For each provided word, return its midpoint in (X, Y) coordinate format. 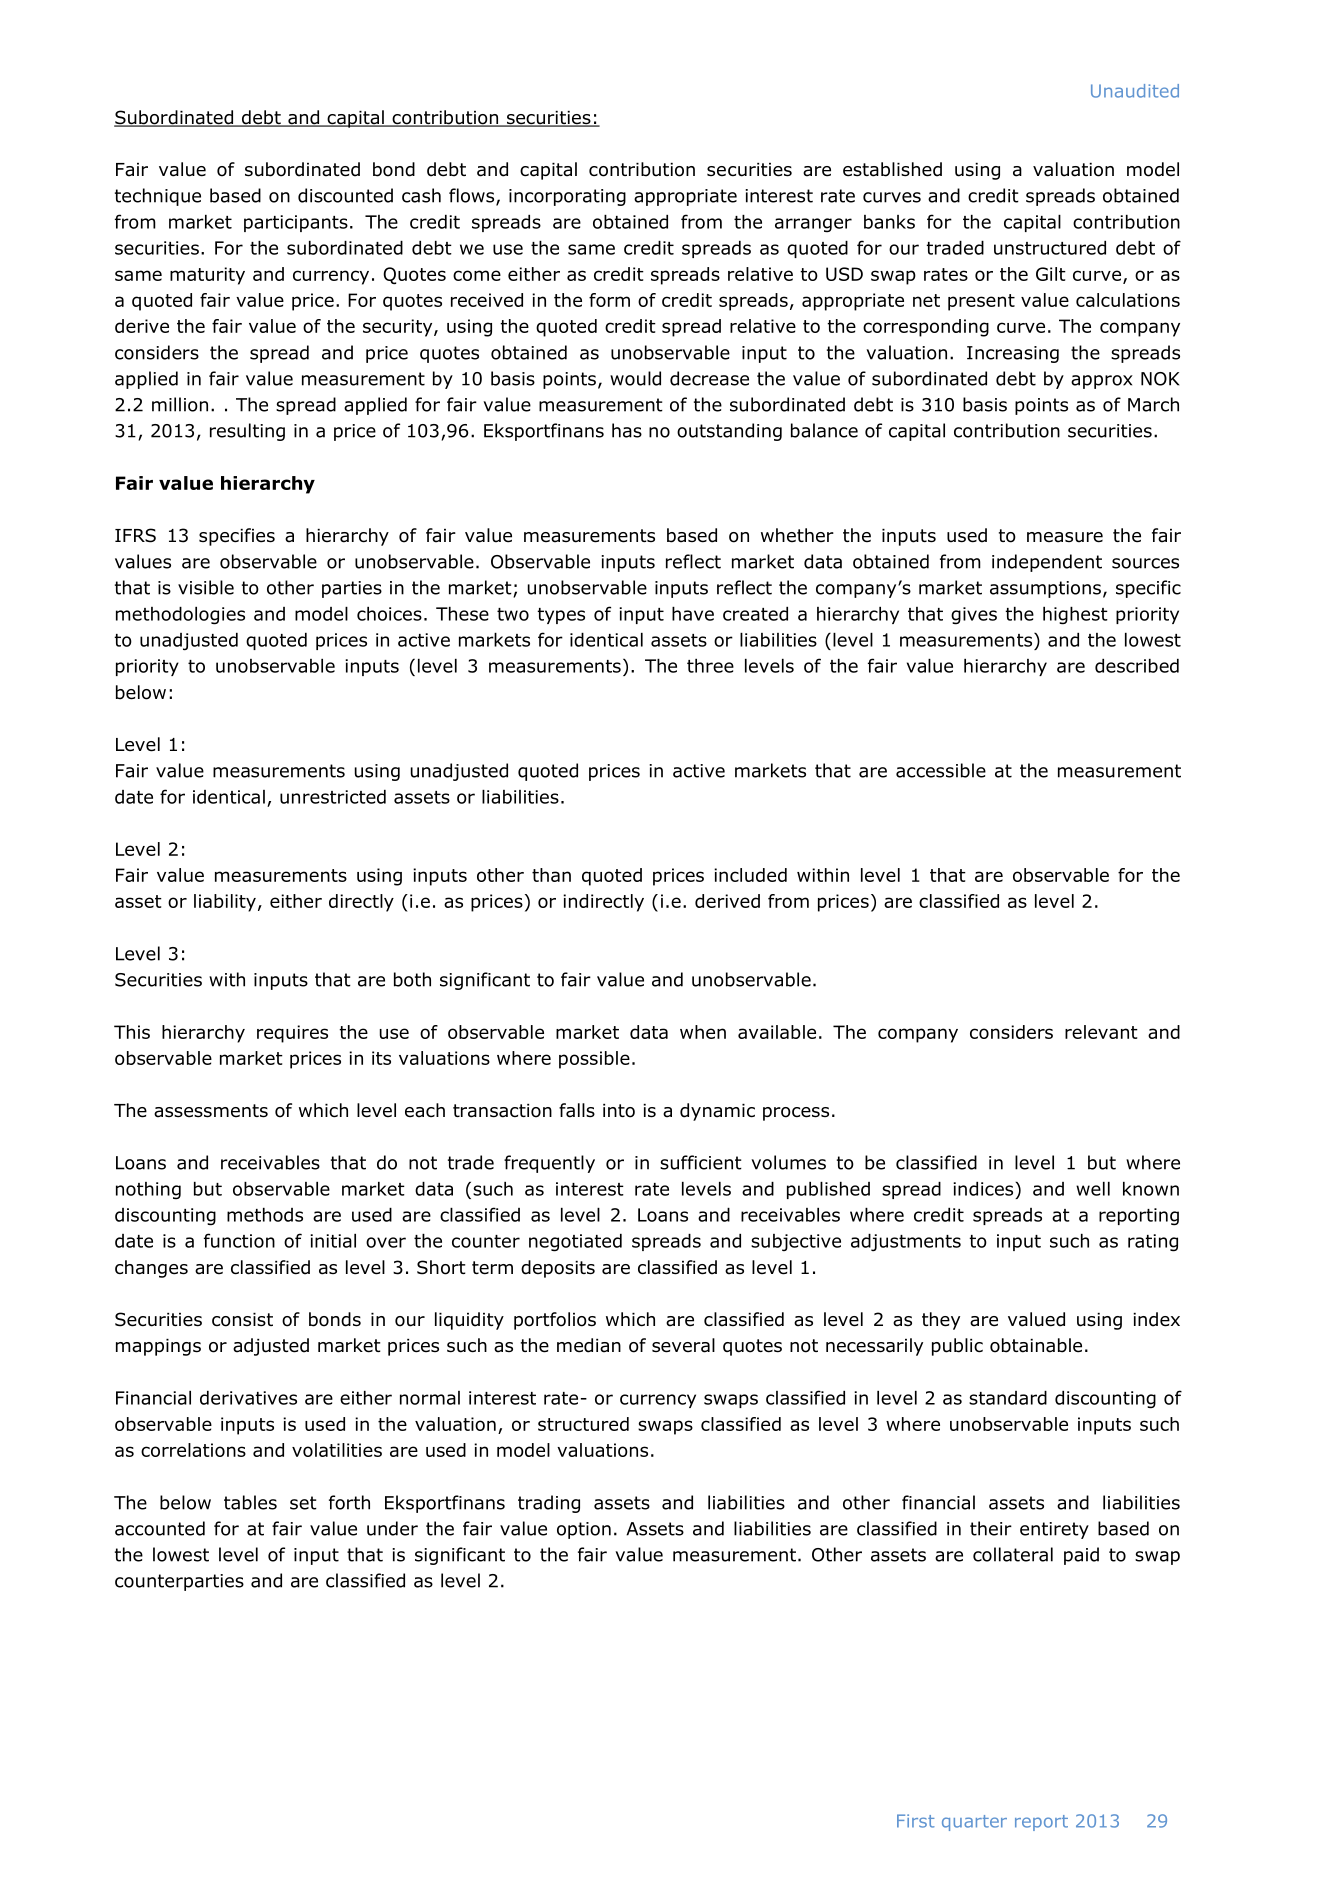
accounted (160, 1528)
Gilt (1051, 274)
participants (296, 223)
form (609, 300)
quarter (974, 1823)
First (915, 1821)
